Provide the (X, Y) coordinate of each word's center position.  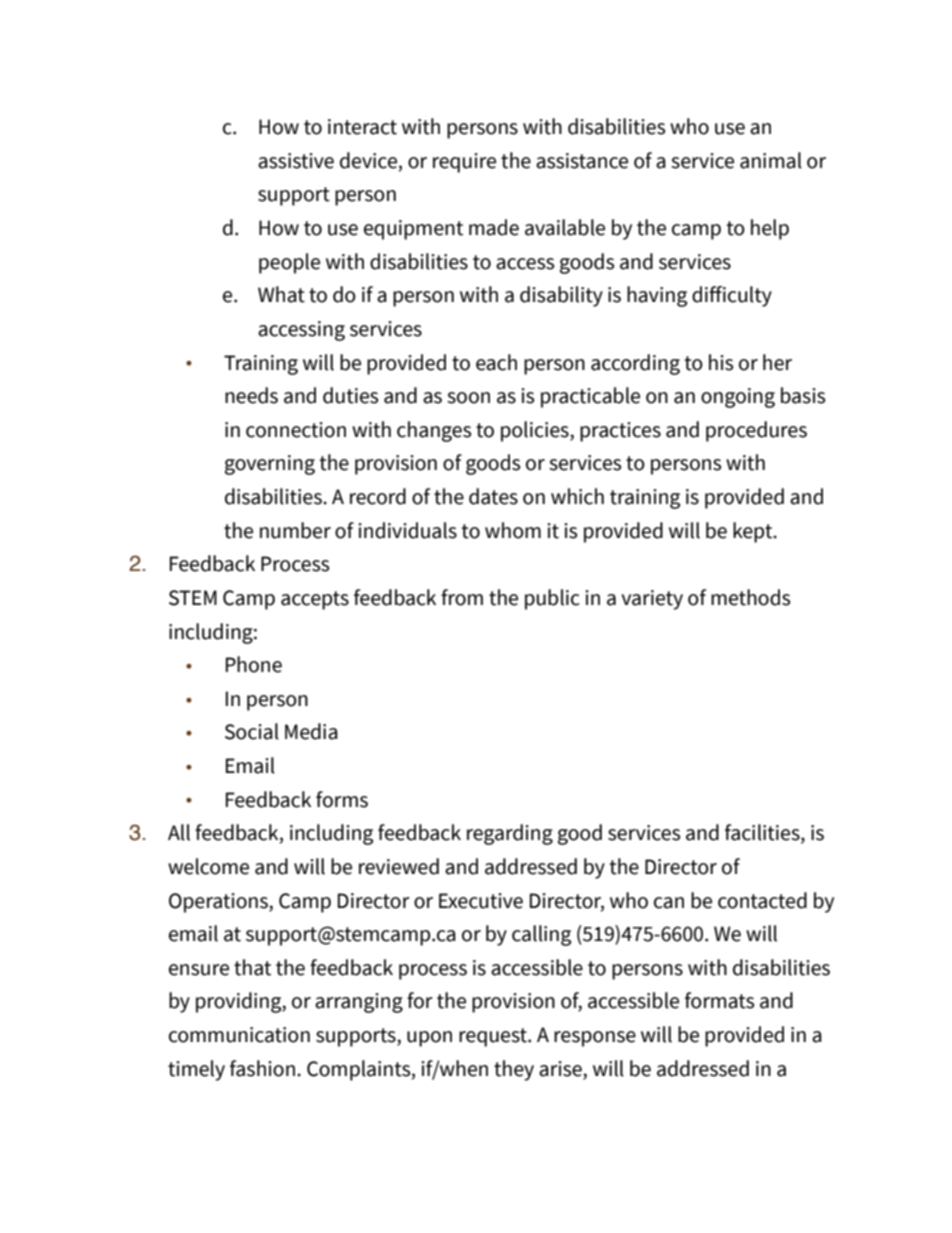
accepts (315, 600)
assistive (296, 161)
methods (750, 597)
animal (771, 160)
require (464, 163)
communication (239, 1035)
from (462, 597)
